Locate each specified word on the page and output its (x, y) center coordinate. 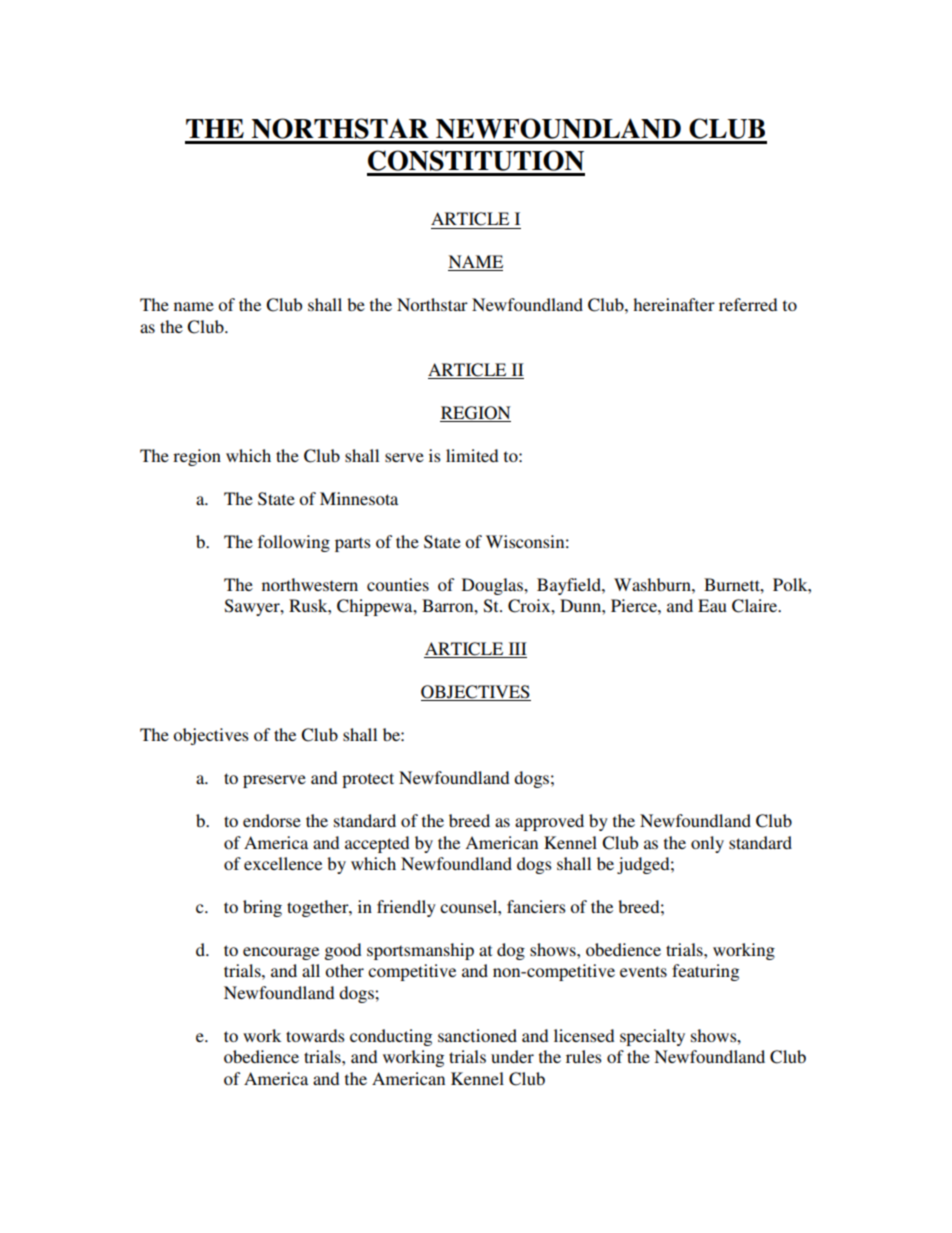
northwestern (310, 584)
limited (472, 455)
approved (549, 822)
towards (315, 1035)
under (512, 1056)
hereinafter (674, 304)
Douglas (493, 586)
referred (748, 304)
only (707, 844)
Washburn (653, 584)
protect (368, 780)
